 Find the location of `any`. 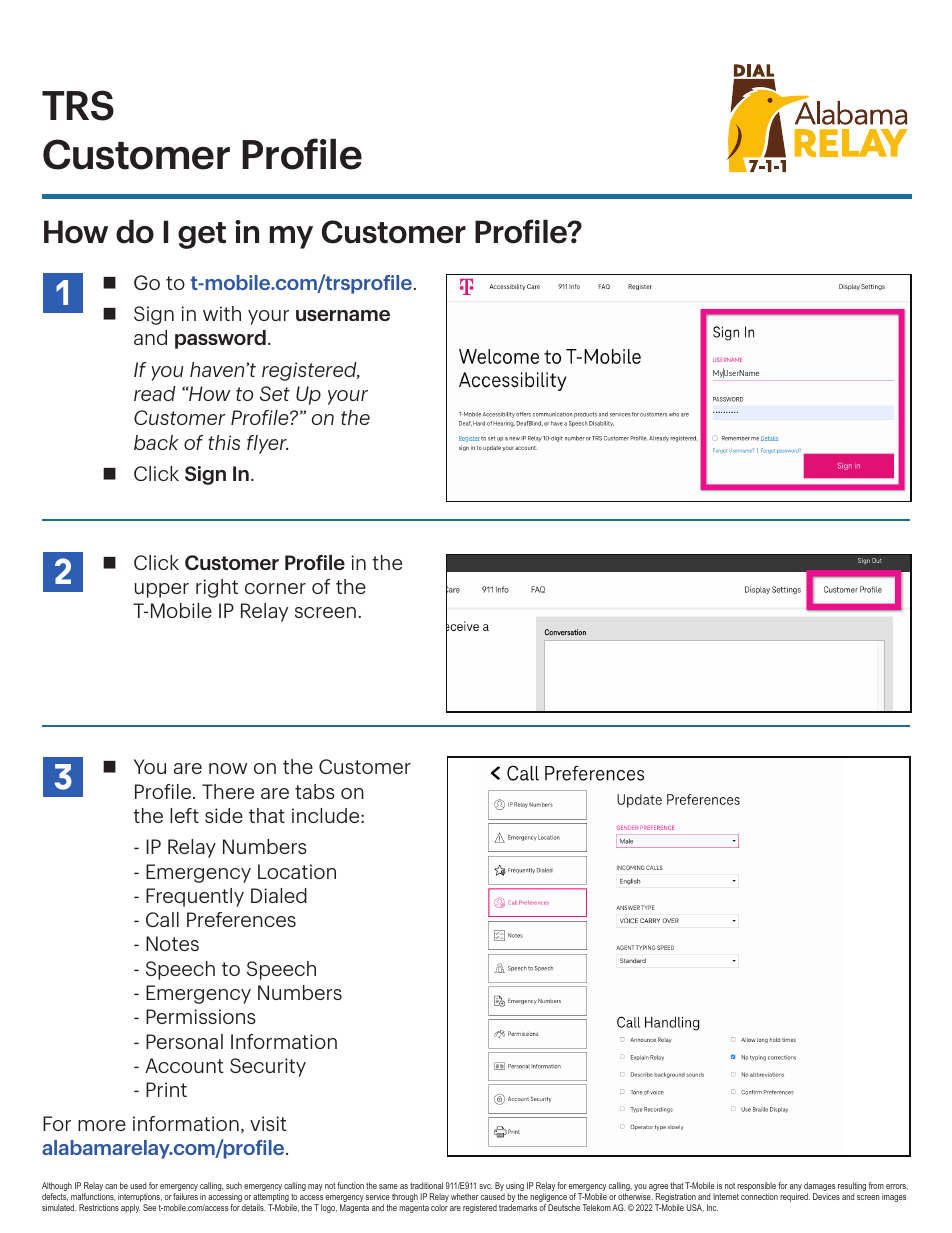

any is located at coordinates (796, 1189).
